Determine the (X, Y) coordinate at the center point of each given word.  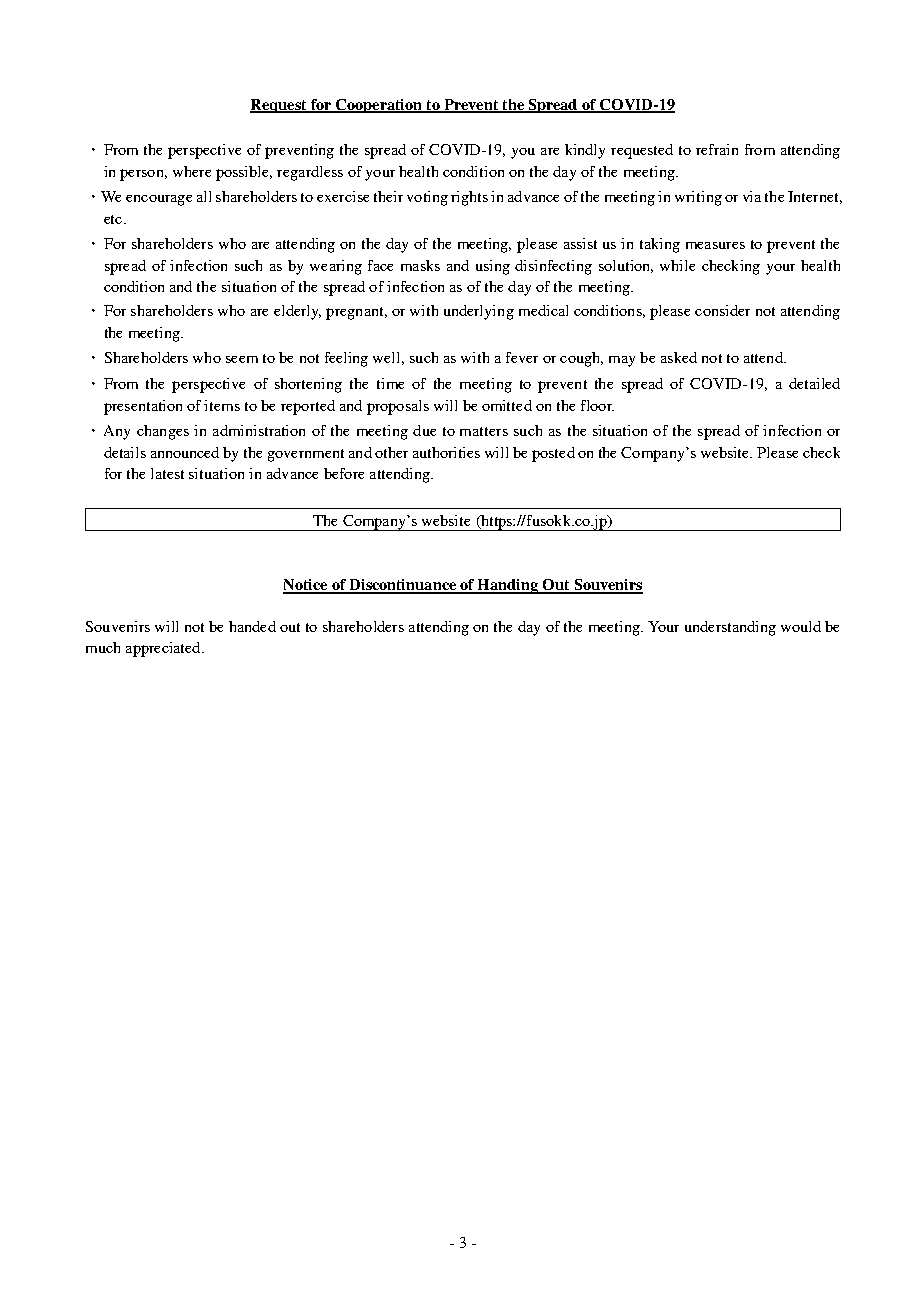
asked (679, 357)
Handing (508, 586)
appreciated (164, 649)
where (192, 171)
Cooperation (379, 106)
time (390, 383)
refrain (717, 149)
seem (242, 359)
